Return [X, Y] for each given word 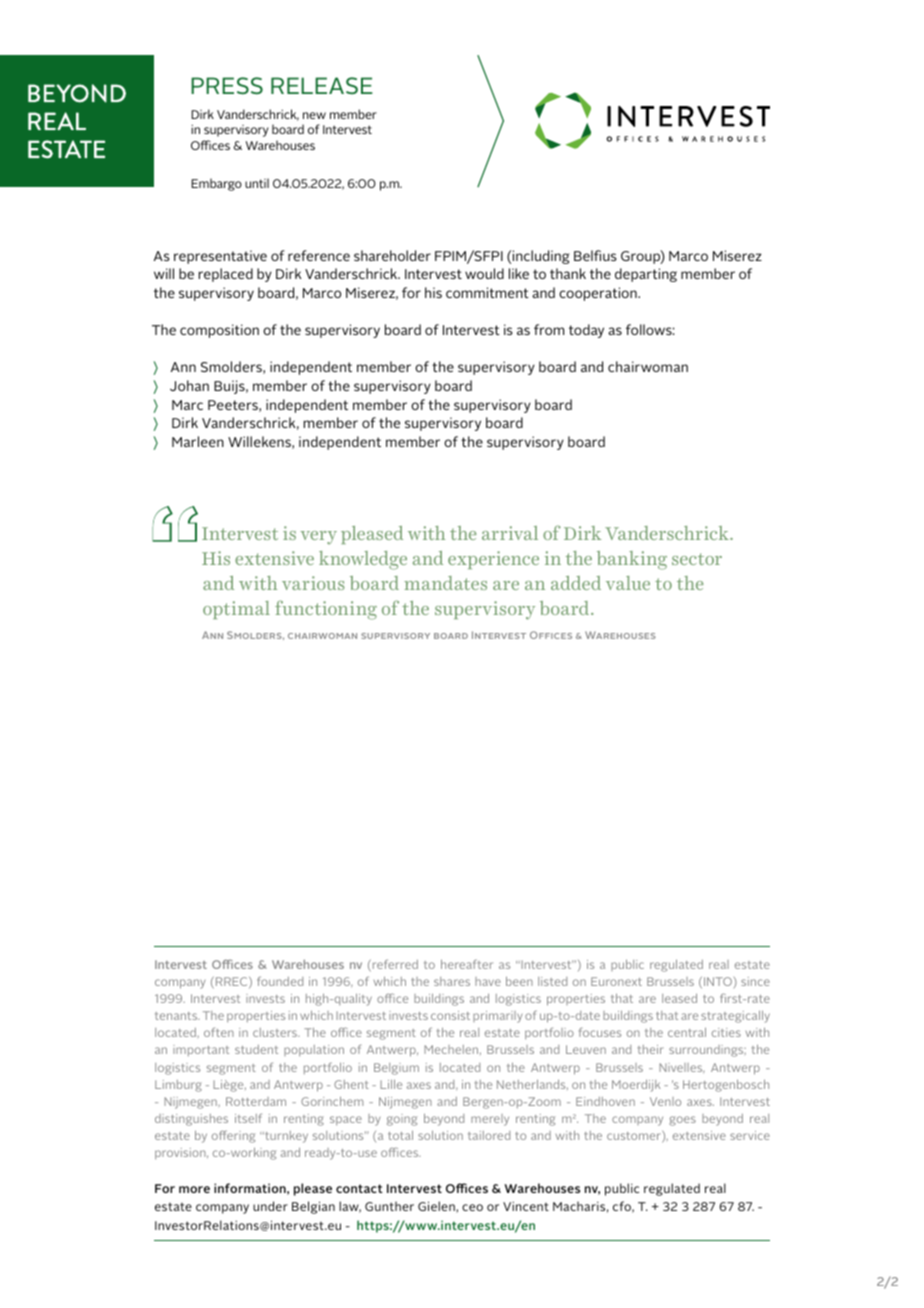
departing [646, 275]
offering [233, 1137]
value [628, 583]
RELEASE [322, 85]
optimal [236, 610]
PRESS [227, 86]
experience [493, 560]
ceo [472, 1207]
